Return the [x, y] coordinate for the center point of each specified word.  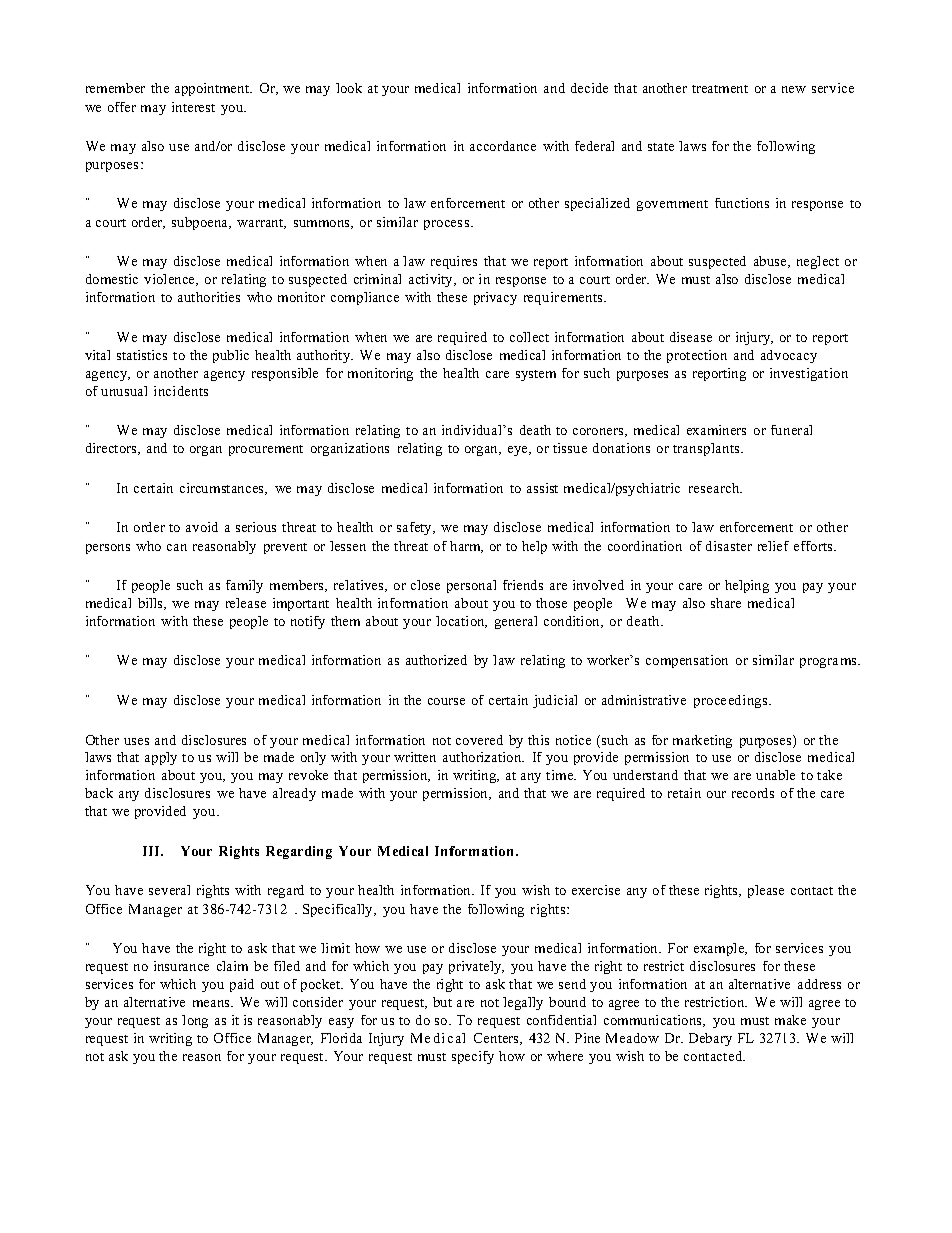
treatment [720, 89]
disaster [729, 546]
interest [193, 107]
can [177, 547]
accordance [503, 146]
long [195, 1021]
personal [471, 586]
